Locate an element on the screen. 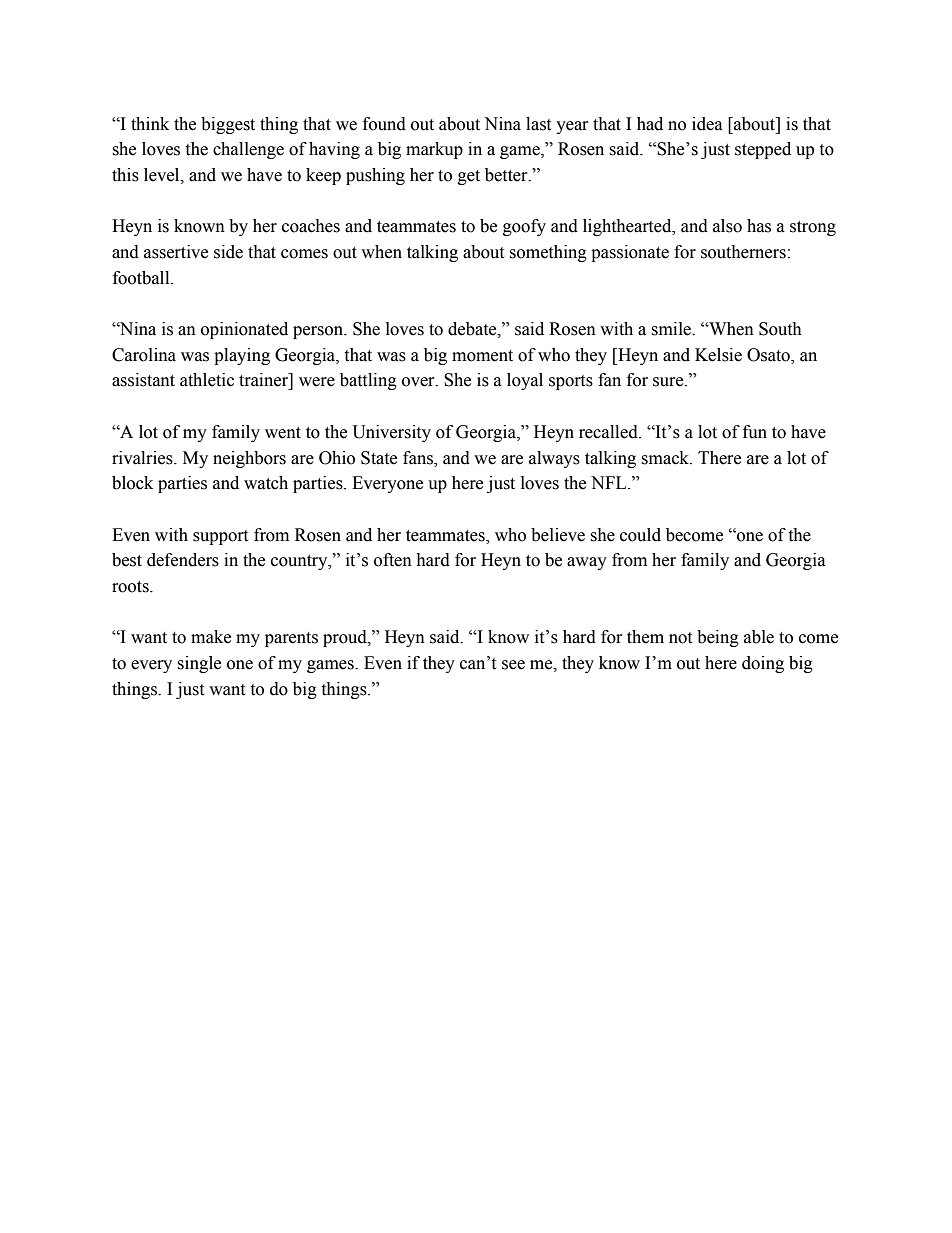 The width and height of the screenshot is (952, 1233). make is located at coordinates (211, 637).
